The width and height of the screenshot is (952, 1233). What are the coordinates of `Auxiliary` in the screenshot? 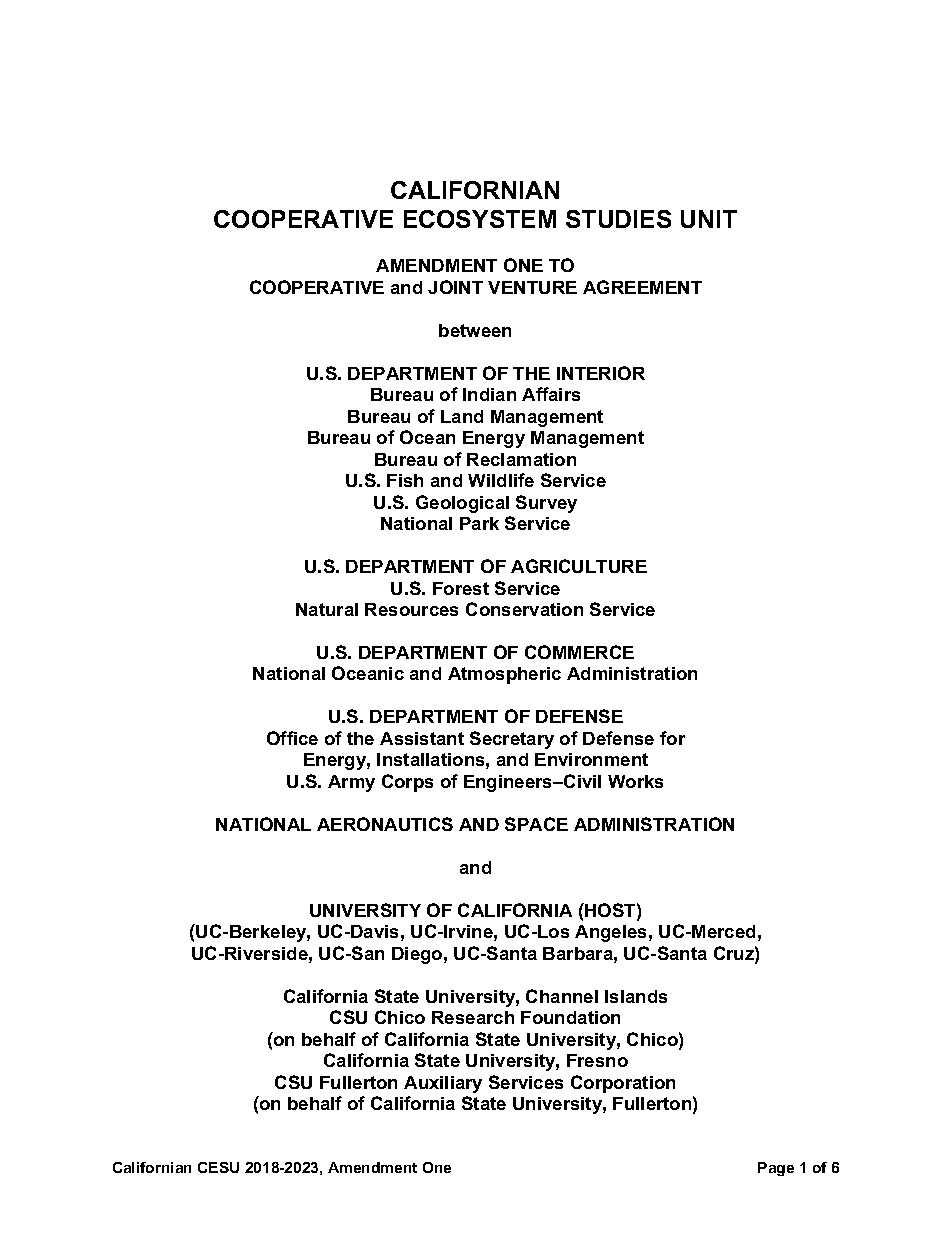 It's located at (443, 1084).
